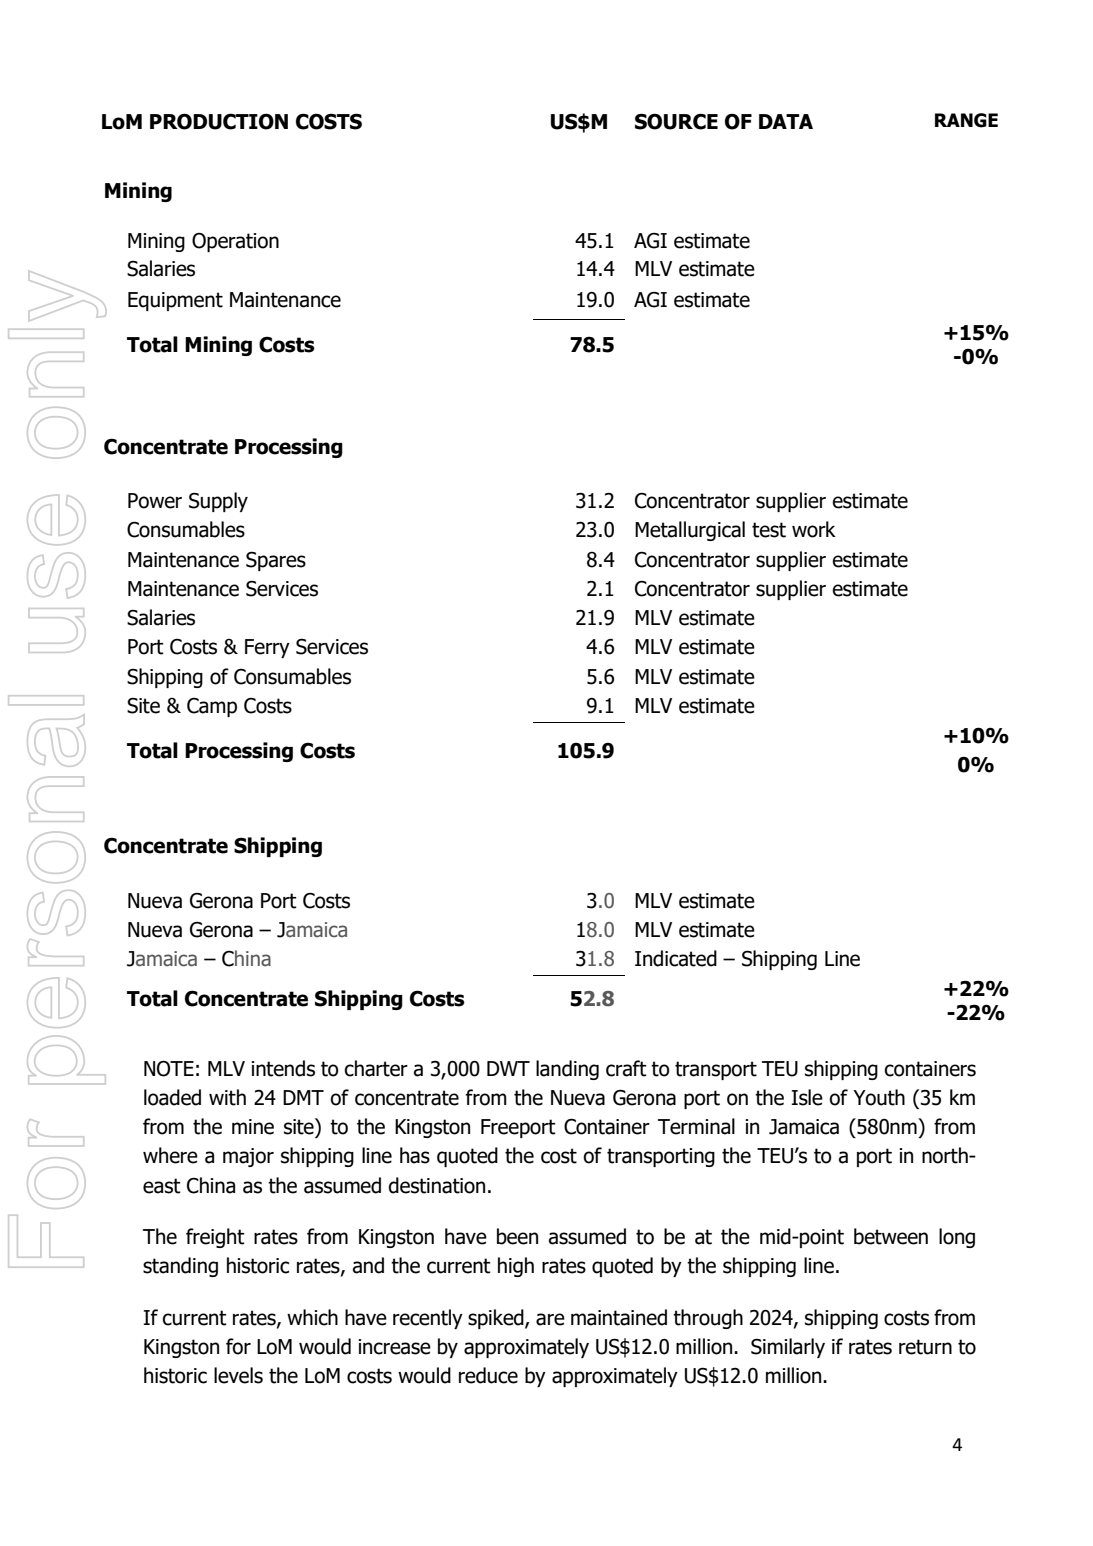 This screenshot has width=1093, height=1546. Describe the element at coordinates (676, 121) in the screenshot. I see `SOURCE` at that location.
